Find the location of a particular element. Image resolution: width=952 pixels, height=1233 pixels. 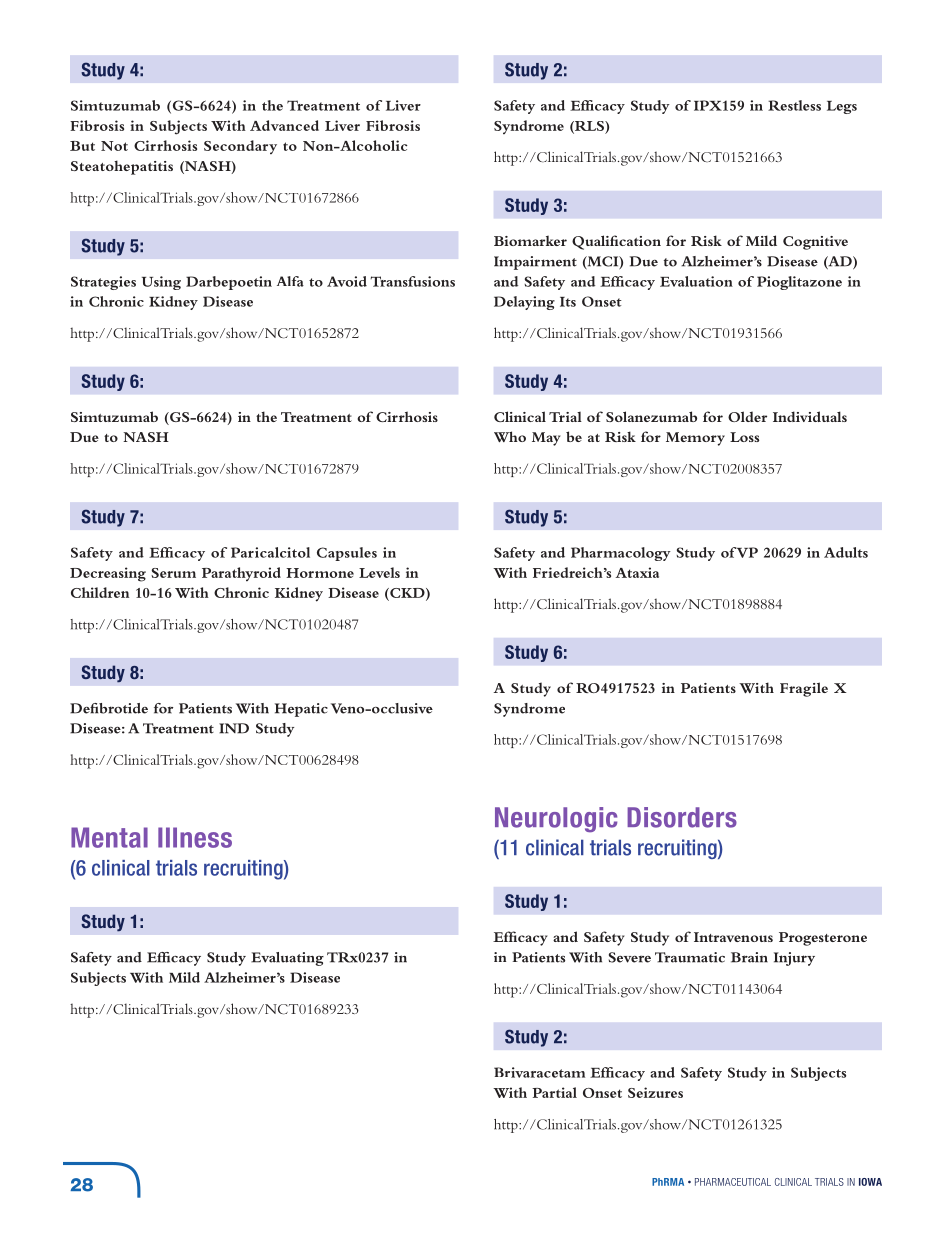

Fragile is located at coordinates (804, 689).
